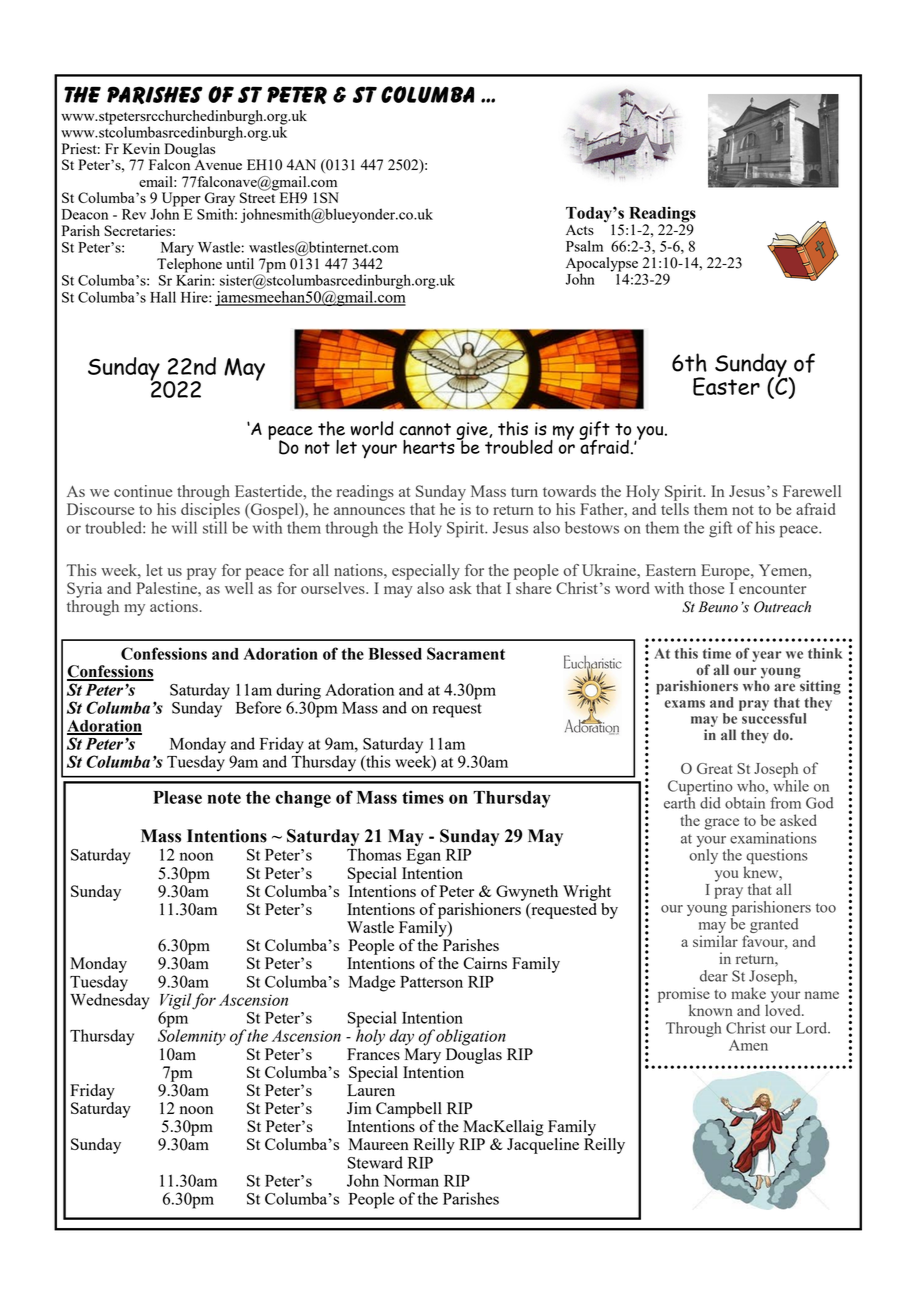 This image has width=924, height=1308. Describe the element at coordinates (181, 200) in the image. I see `Upper` at that location.
